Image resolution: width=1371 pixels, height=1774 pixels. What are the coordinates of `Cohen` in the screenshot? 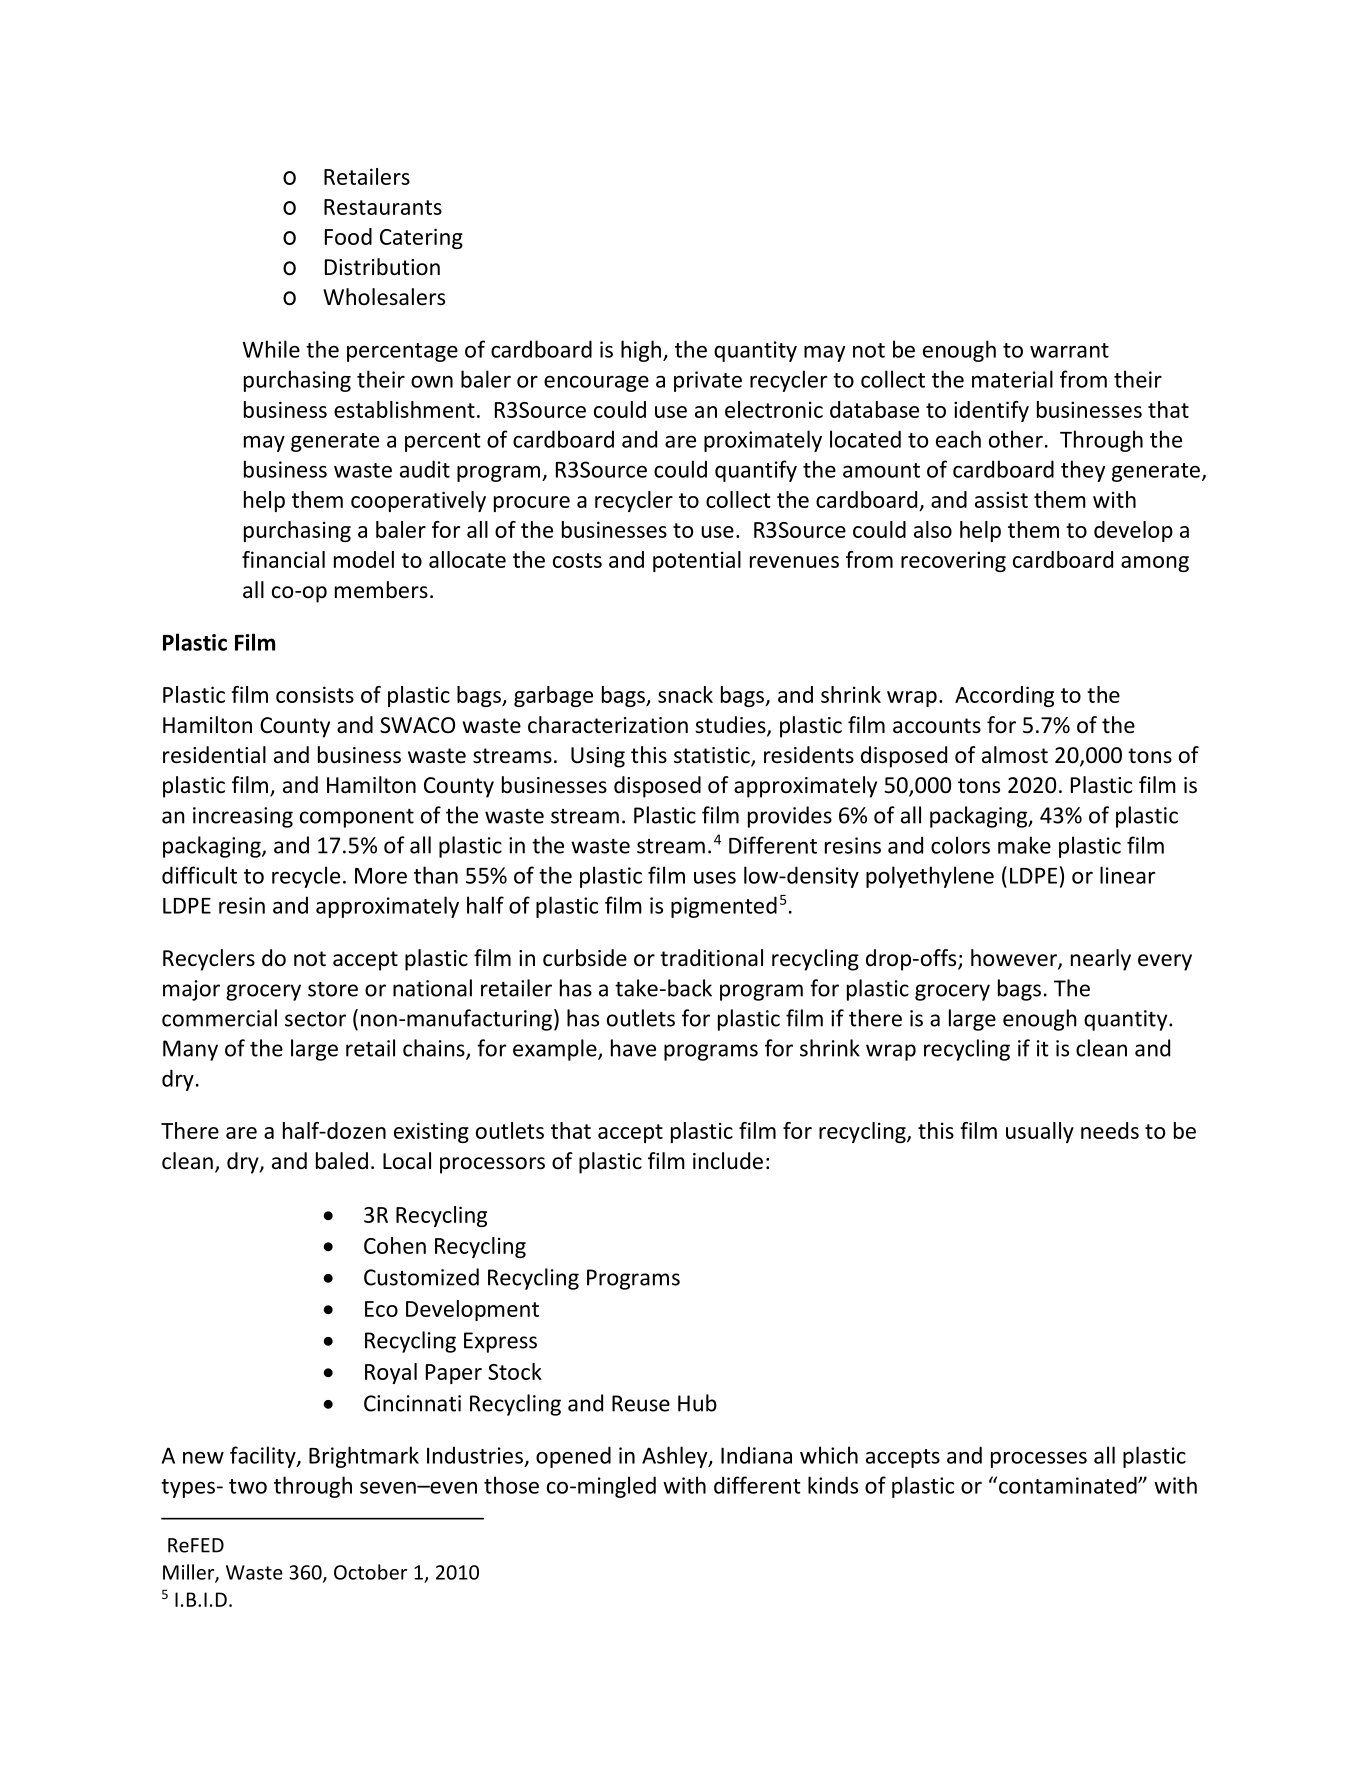 It's located at (395, 1245).
